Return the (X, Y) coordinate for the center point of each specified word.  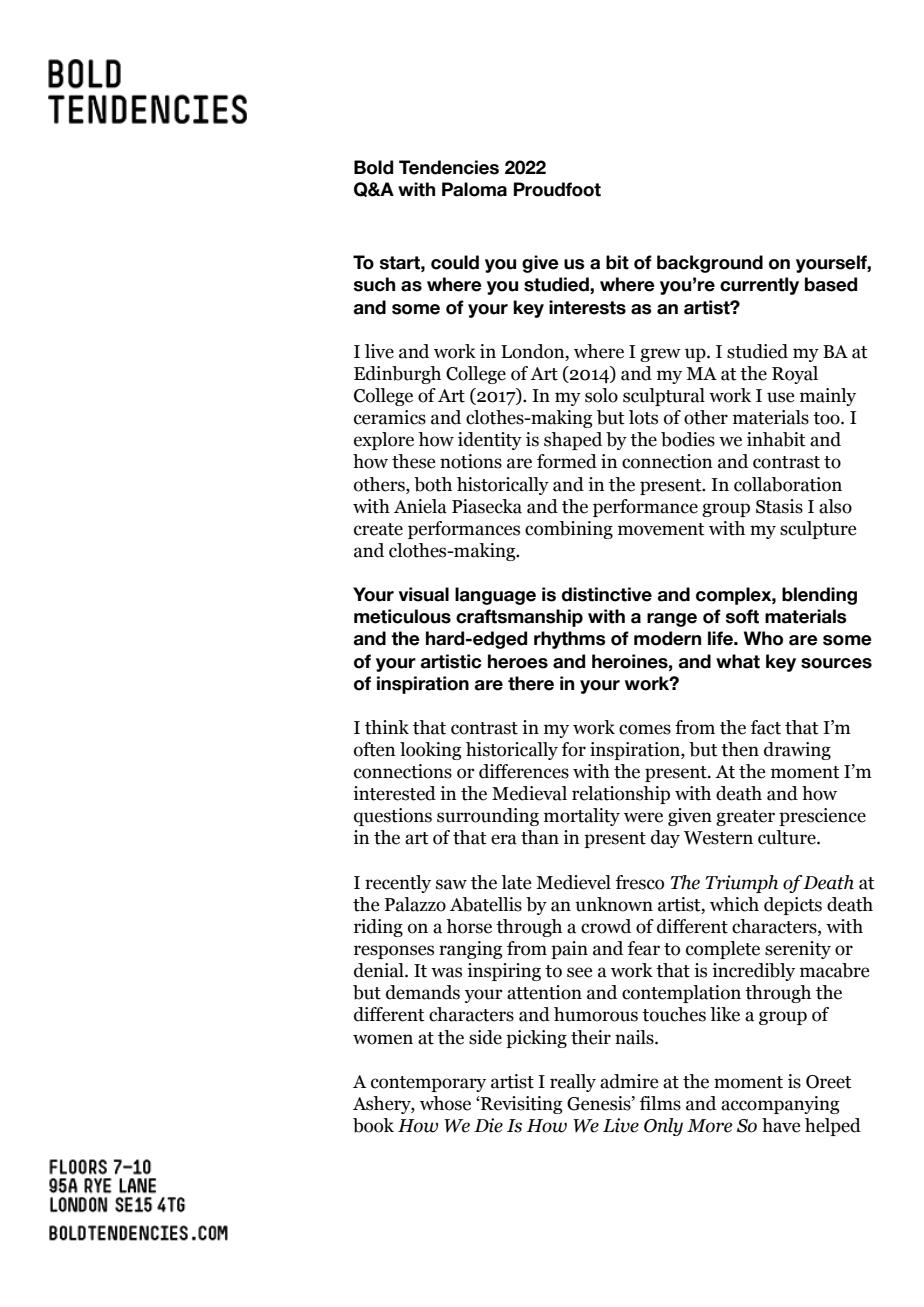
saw (451, 884)
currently (759, 286)
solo (601, 395)
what (738, 661)
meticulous (402, 616)
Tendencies (449, 167)
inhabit (776, 439)
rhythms (569, 640)
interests (587, 307)
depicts (793, 906)
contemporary (428, 1084)
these (413, 461)
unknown (614, 904)
